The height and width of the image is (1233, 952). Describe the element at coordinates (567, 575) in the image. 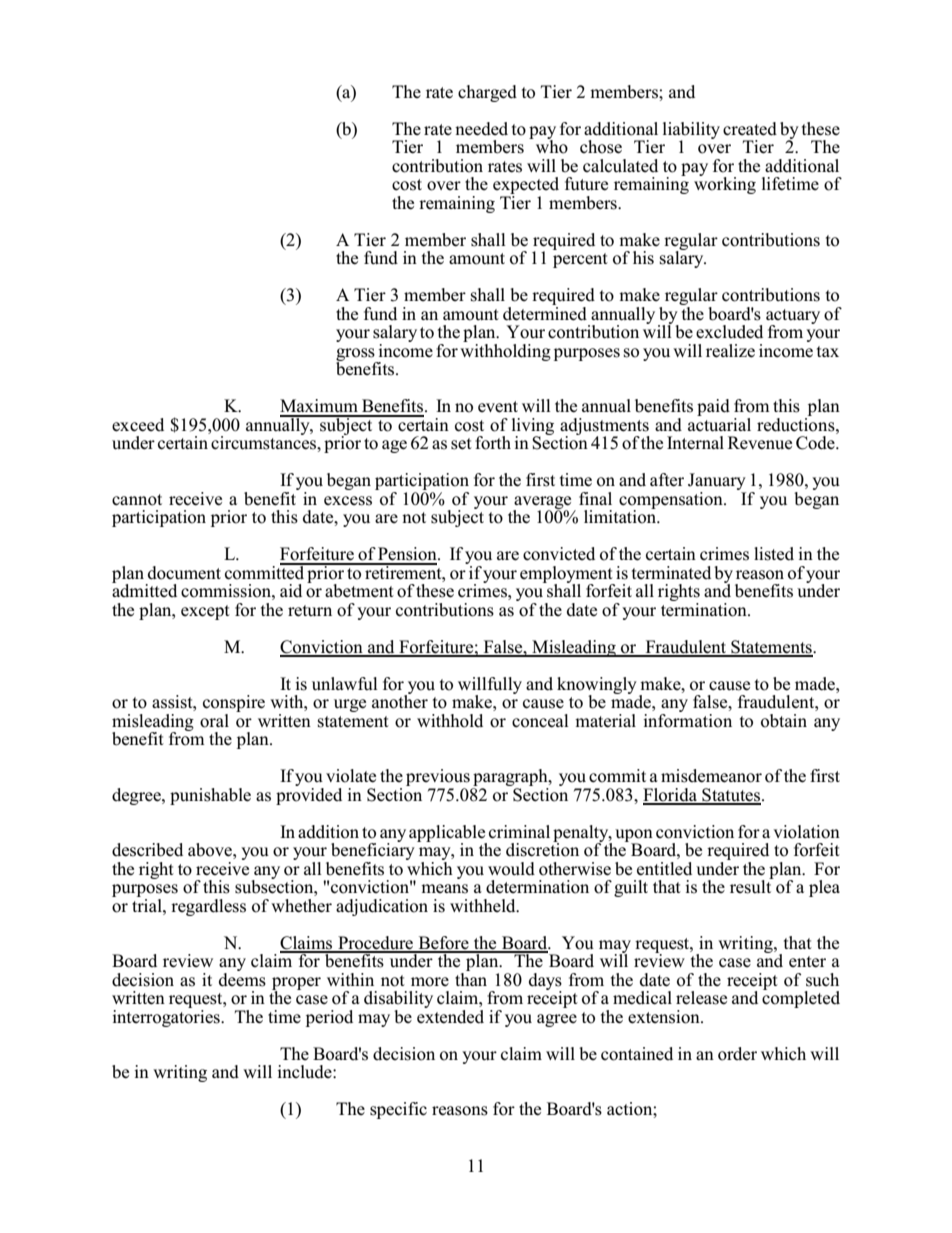

I see `employment` at that location.
